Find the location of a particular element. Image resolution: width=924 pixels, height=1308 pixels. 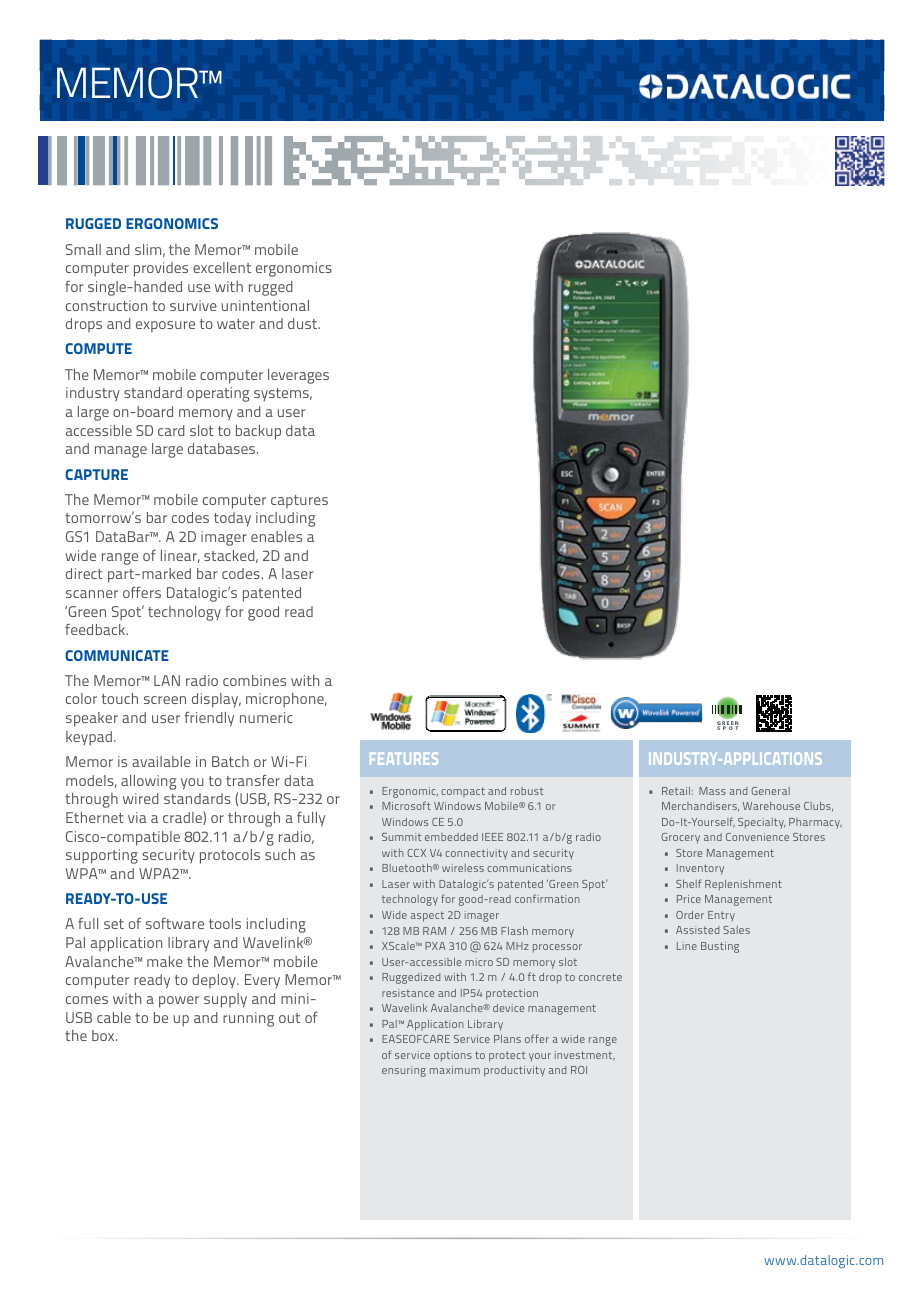

unintentional is located at coordinates (265, 305).
